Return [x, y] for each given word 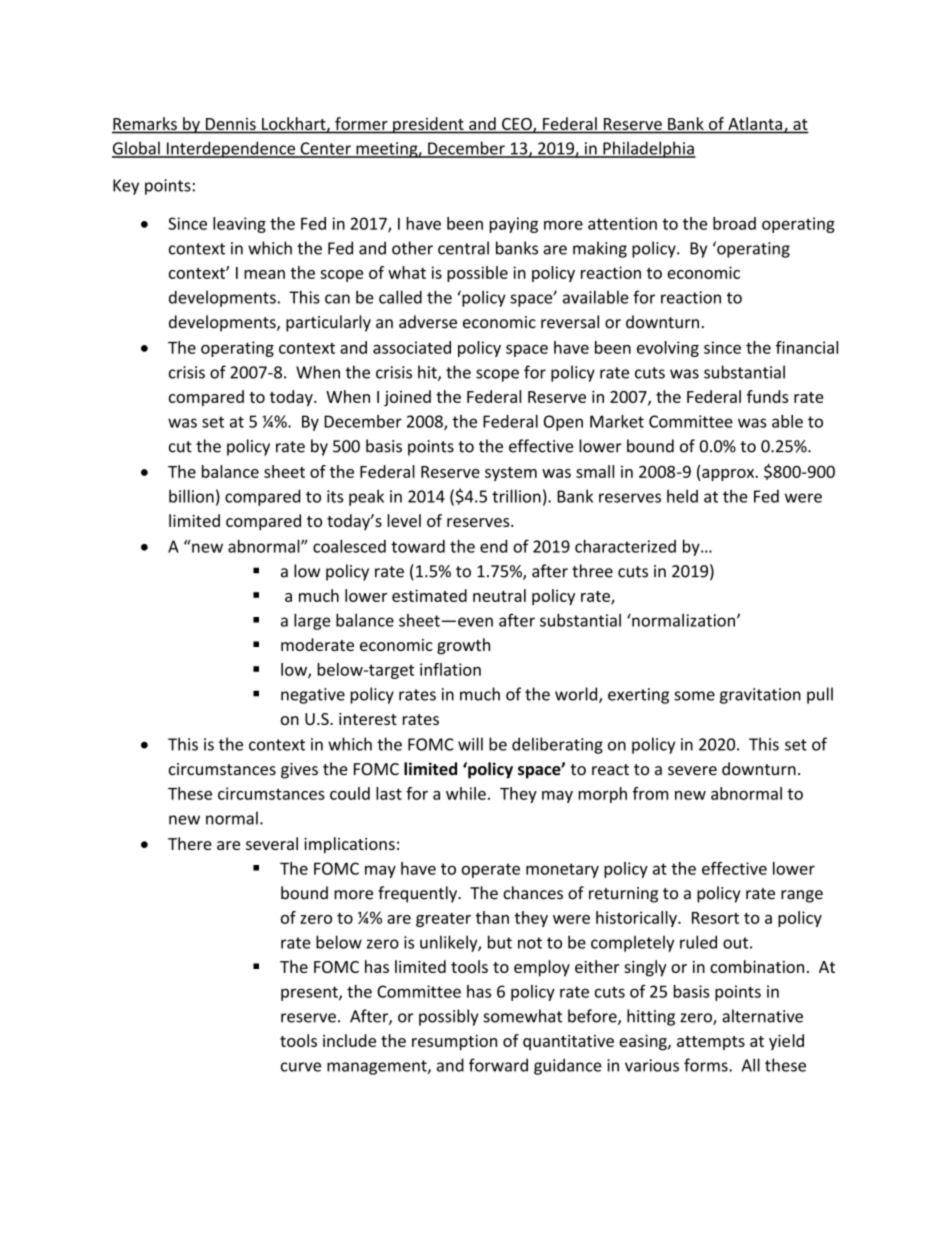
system [511, 474]
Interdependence [230, 149]
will [470, 744]
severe [692, 771]
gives [299, 771]
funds [767, 396]
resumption [454, 1043]
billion [191, 496]
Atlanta [755, 123]
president [428, 125]
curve [301, 1067]
